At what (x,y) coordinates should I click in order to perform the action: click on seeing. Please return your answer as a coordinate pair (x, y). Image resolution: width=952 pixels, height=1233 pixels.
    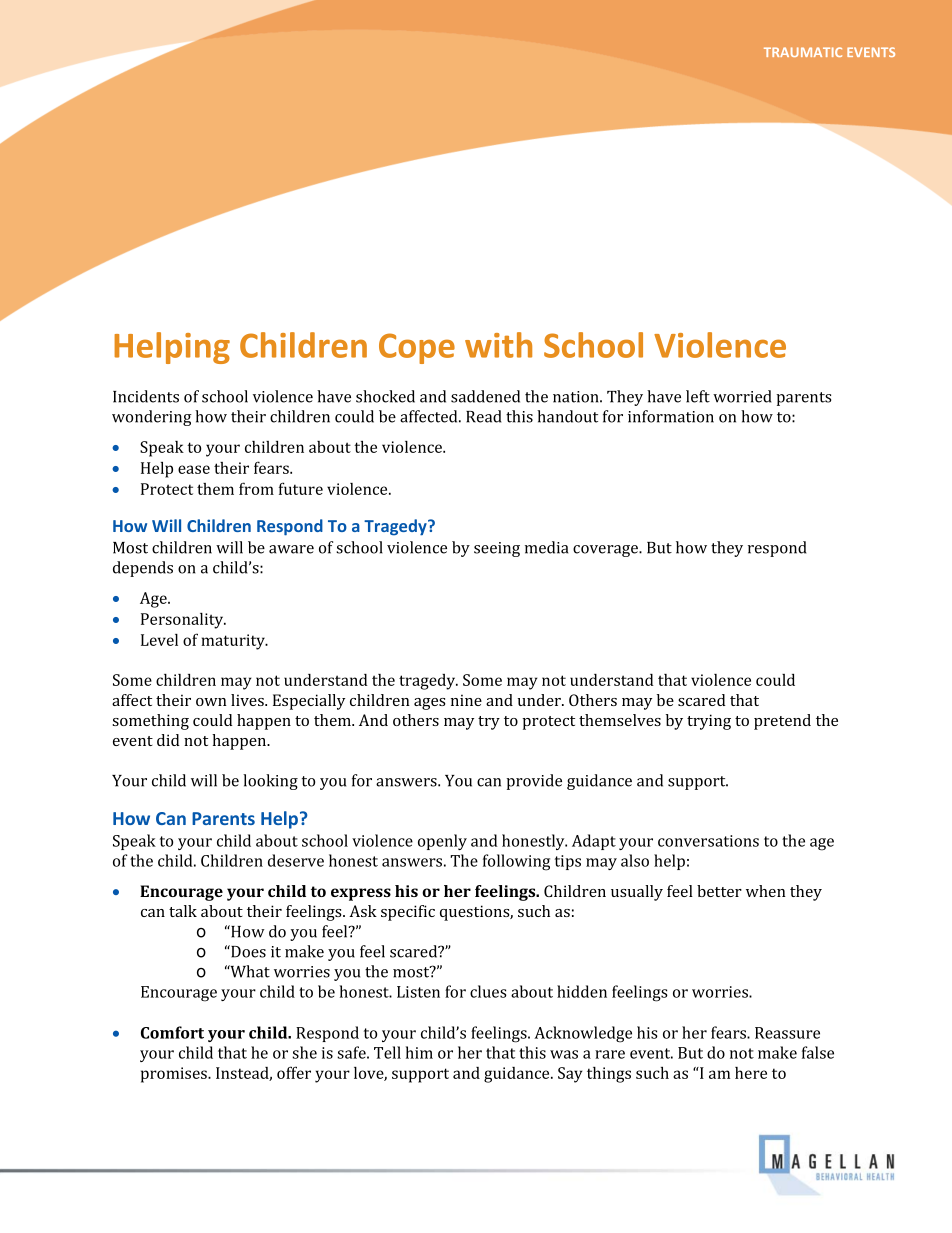
    Looking at the image, I should click on (497, 549).
